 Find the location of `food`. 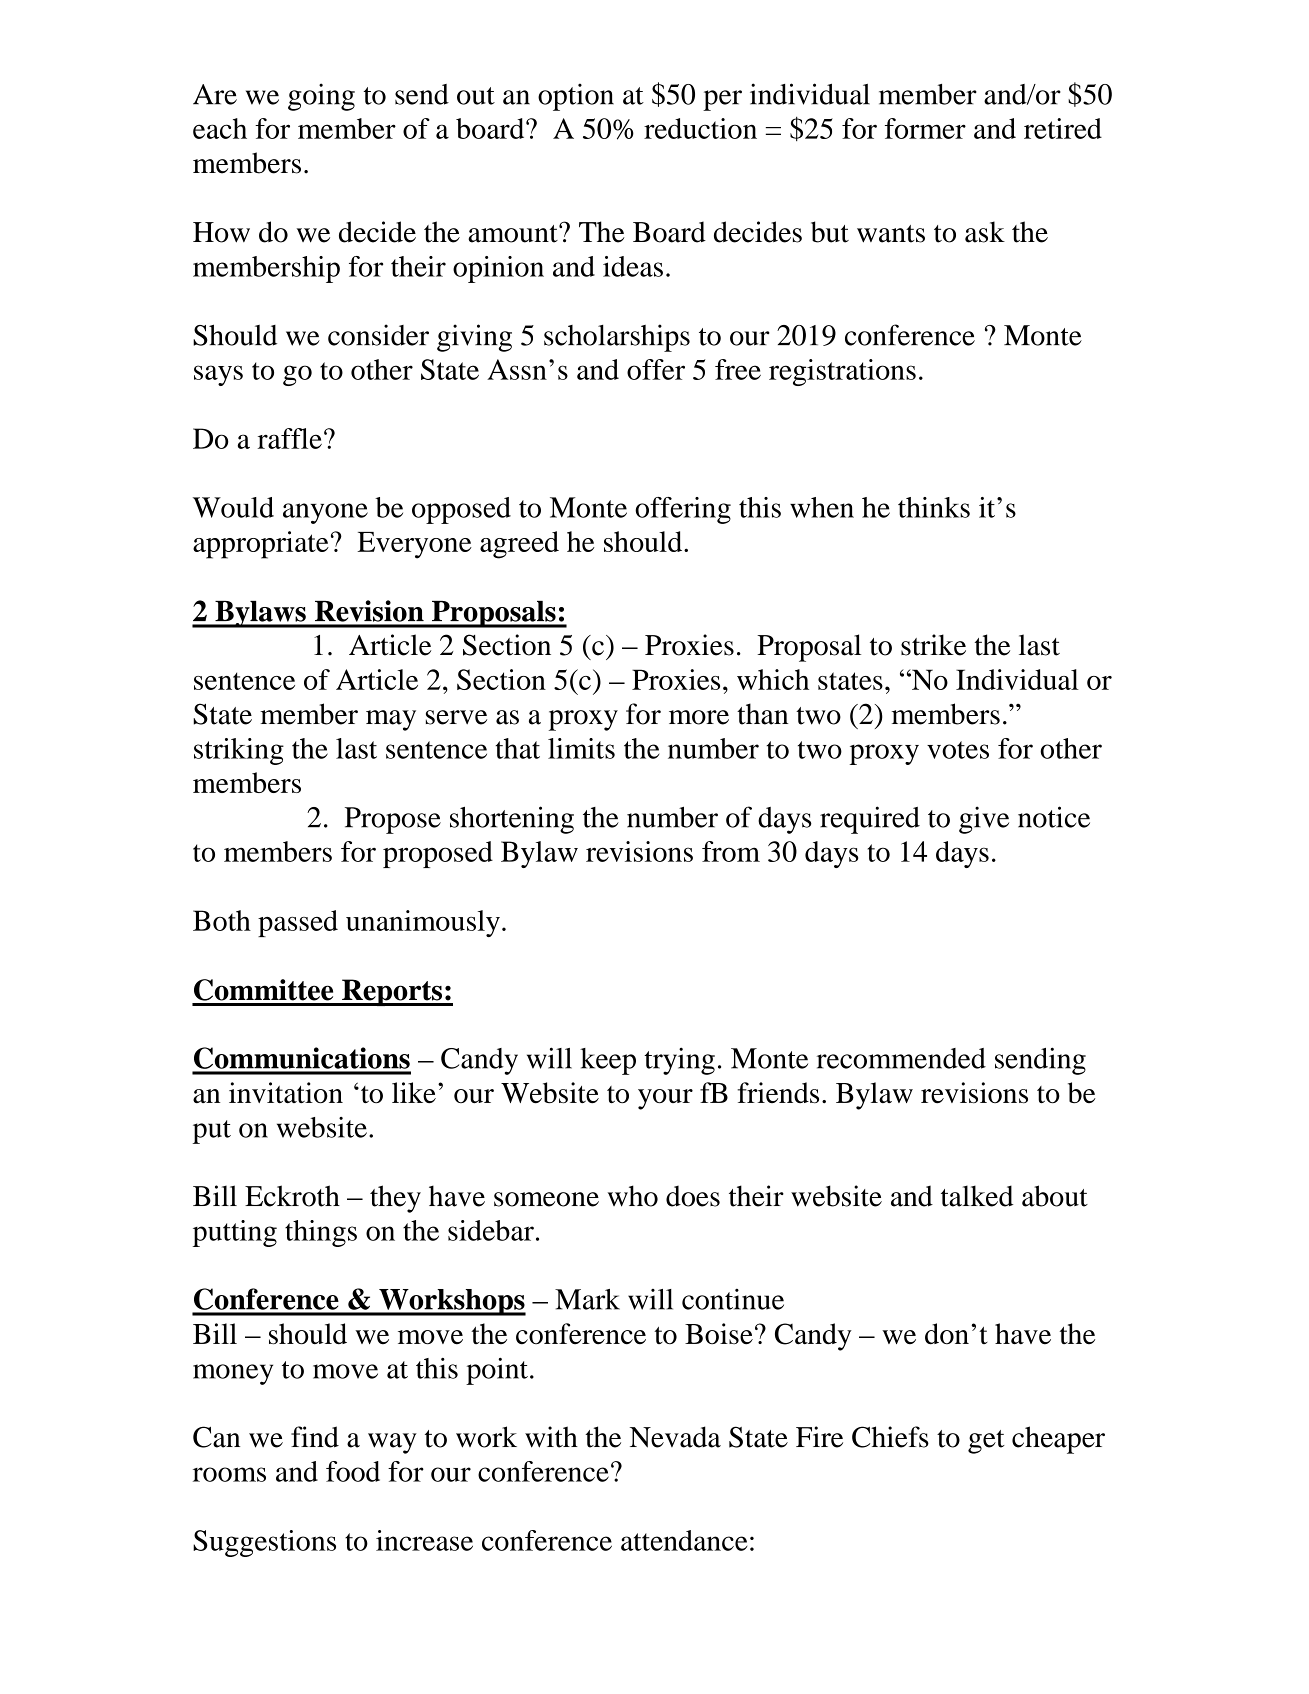

food is located at coordinates (353, 1471).
